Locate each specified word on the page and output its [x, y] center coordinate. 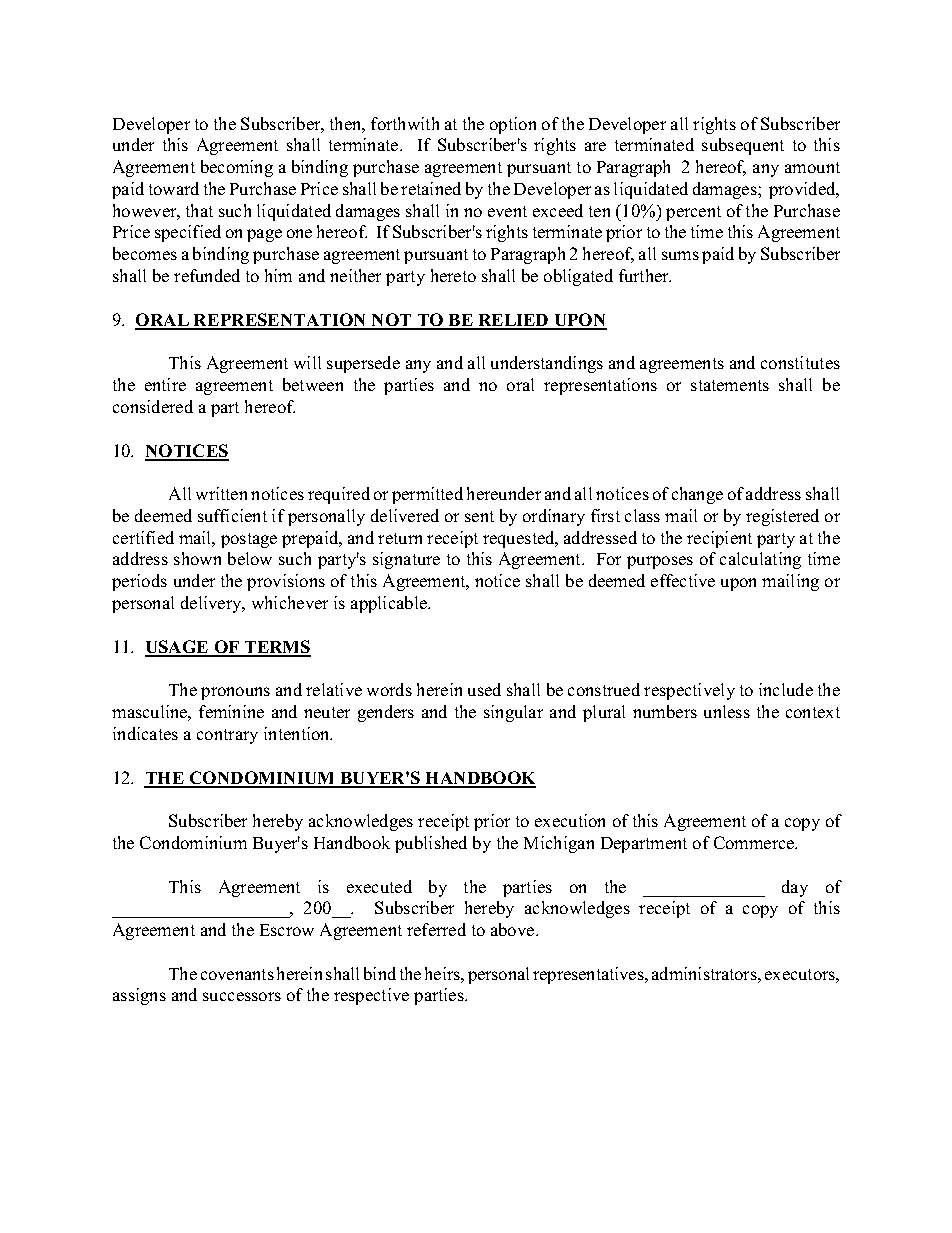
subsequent [743, 146]
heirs [443, 973]
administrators [705, 973]
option [513, 125]
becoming [237, 168]
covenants [237, 974]
